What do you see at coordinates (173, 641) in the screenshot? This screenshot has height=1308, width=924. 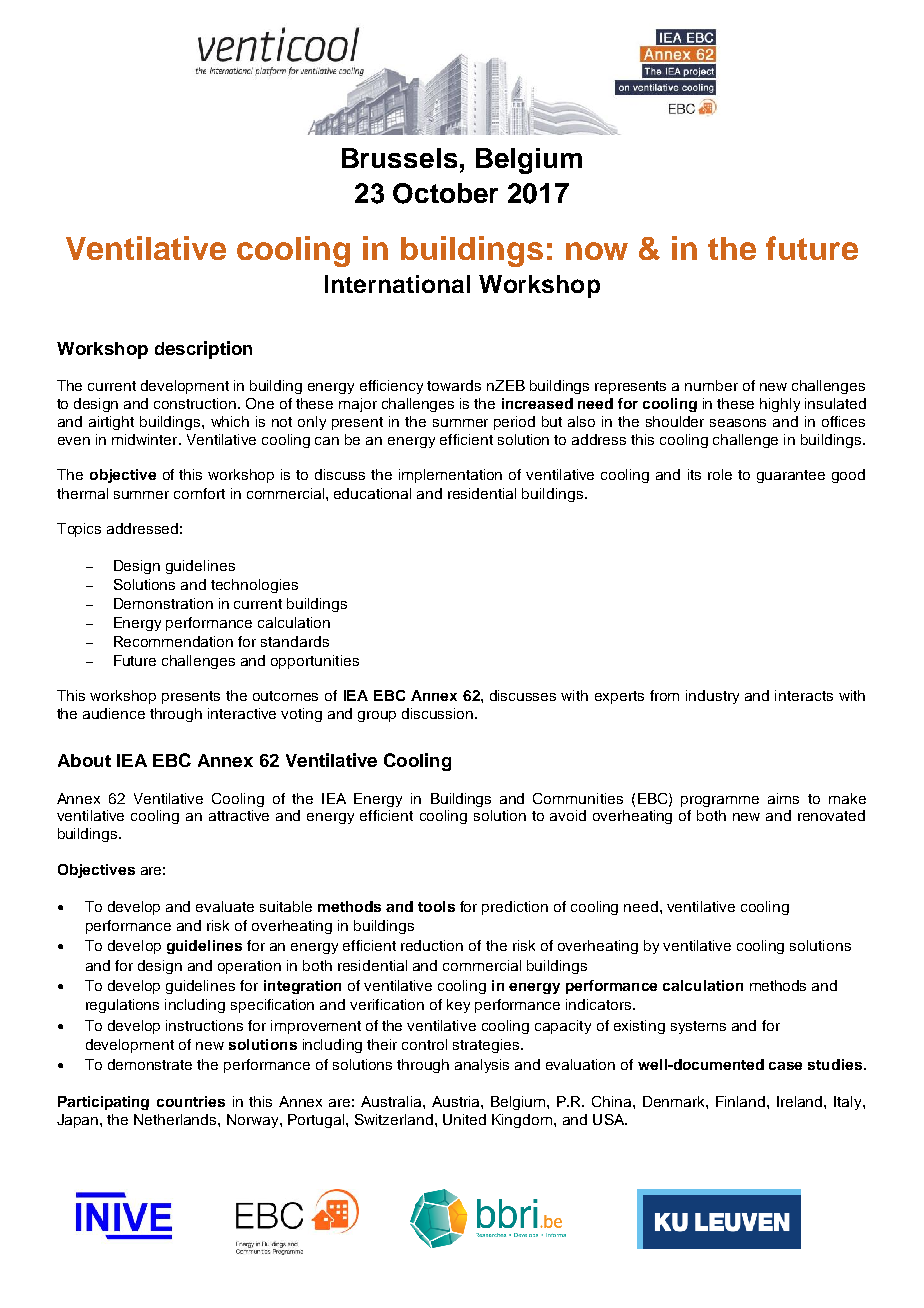 I see `Recommendation` at bounding box center [173, 641].
